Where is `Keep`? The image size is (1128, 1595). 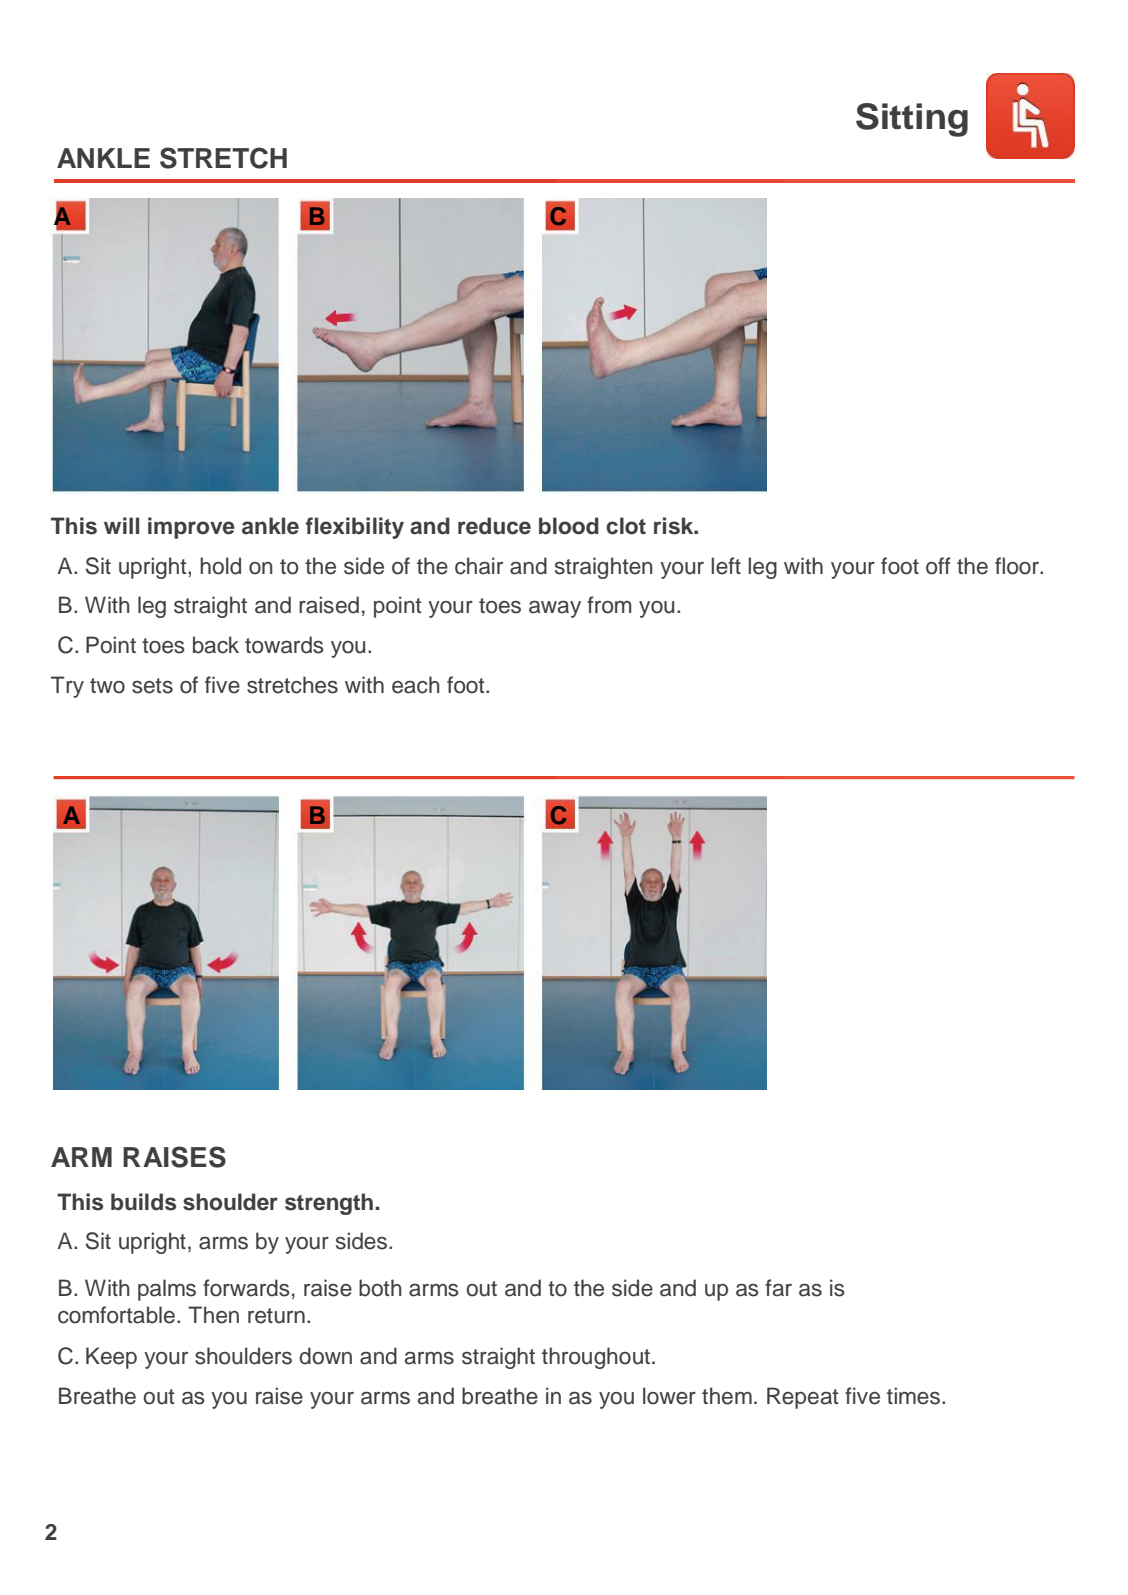 Keep is located at coordinates (111, 1358).
